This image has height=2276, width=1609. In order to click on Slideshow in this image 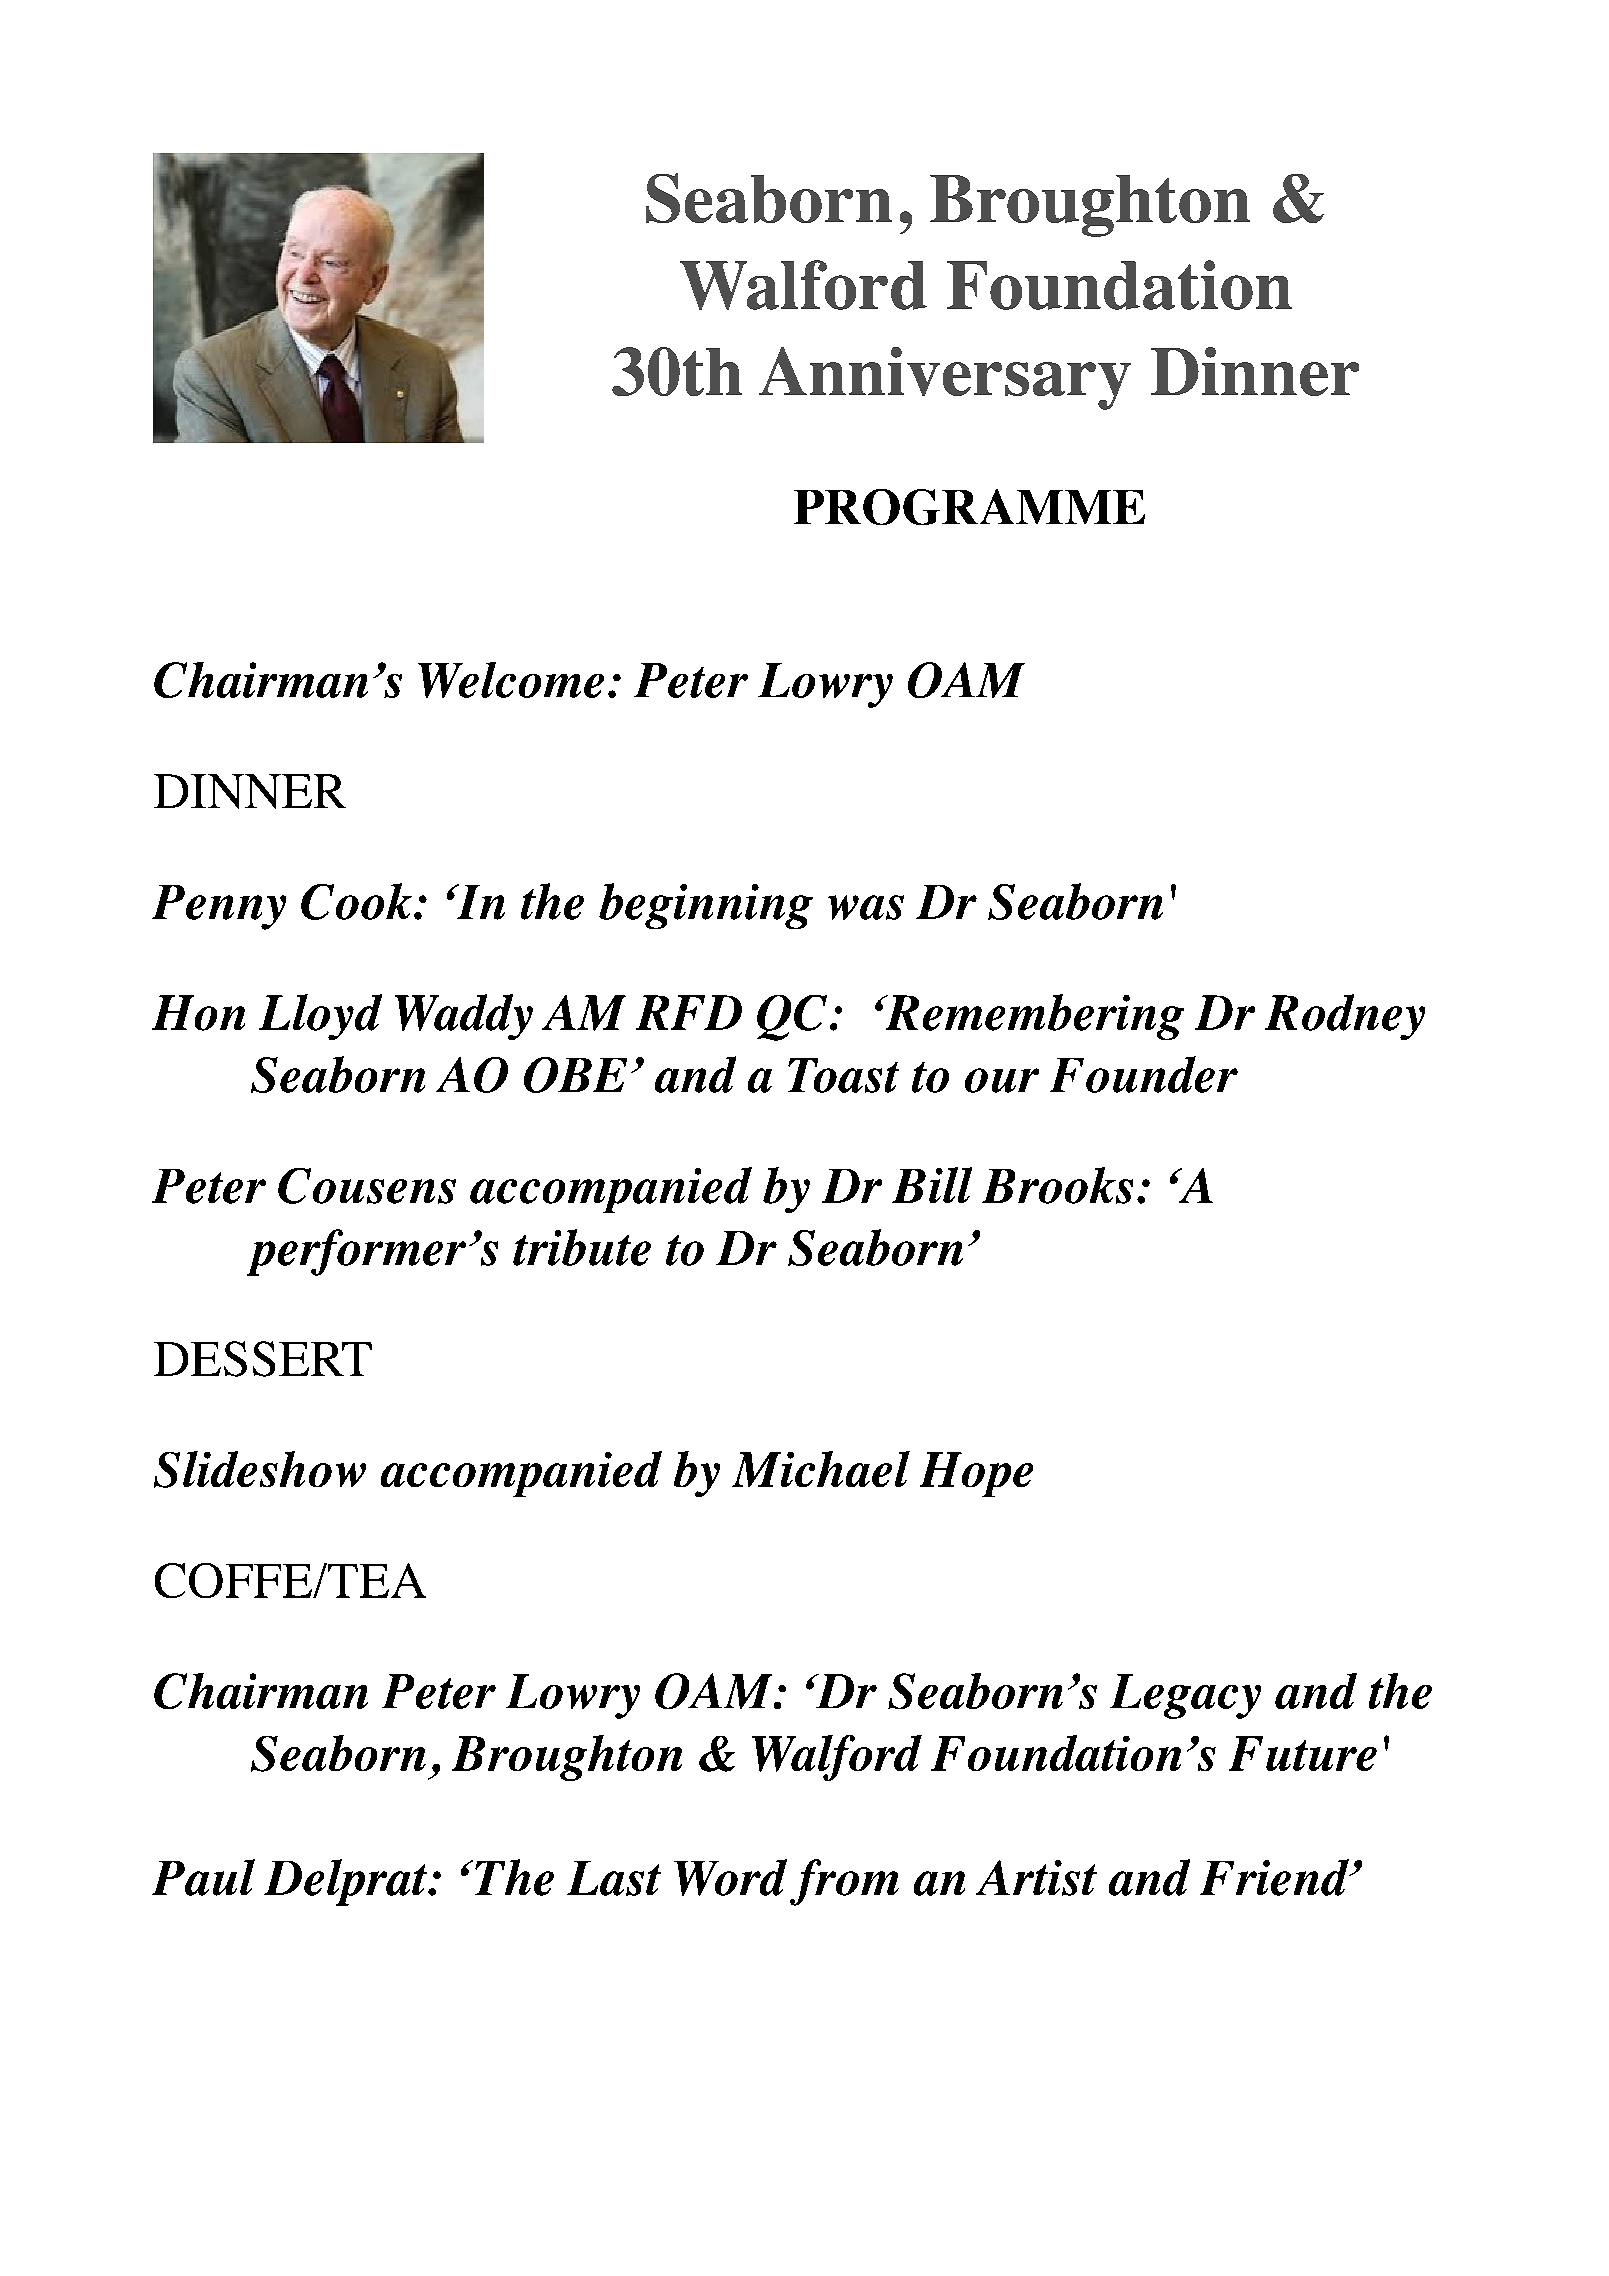, I will do `click(260, 1469)`.
